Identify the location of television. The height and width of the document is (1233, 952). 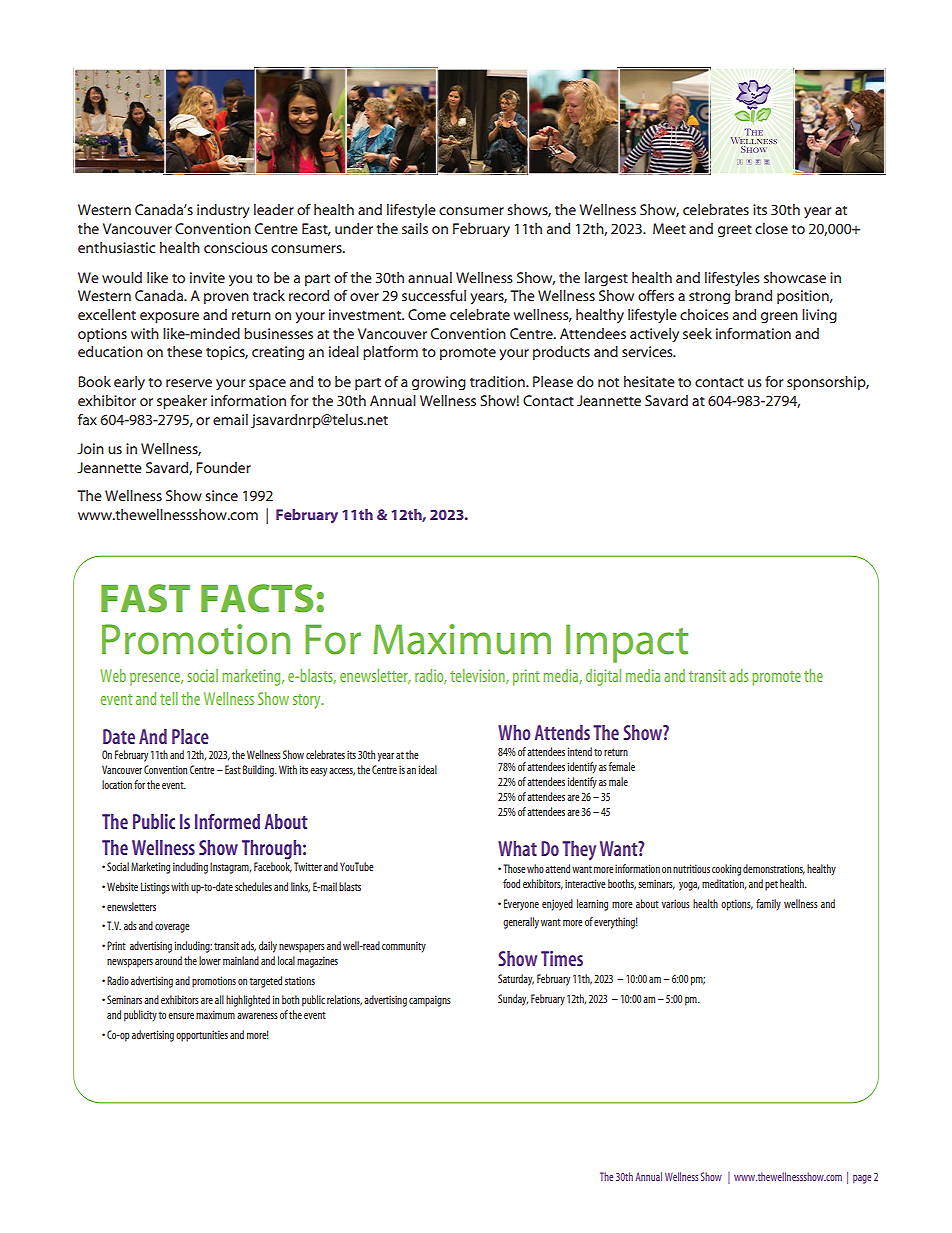
(478, 676).
